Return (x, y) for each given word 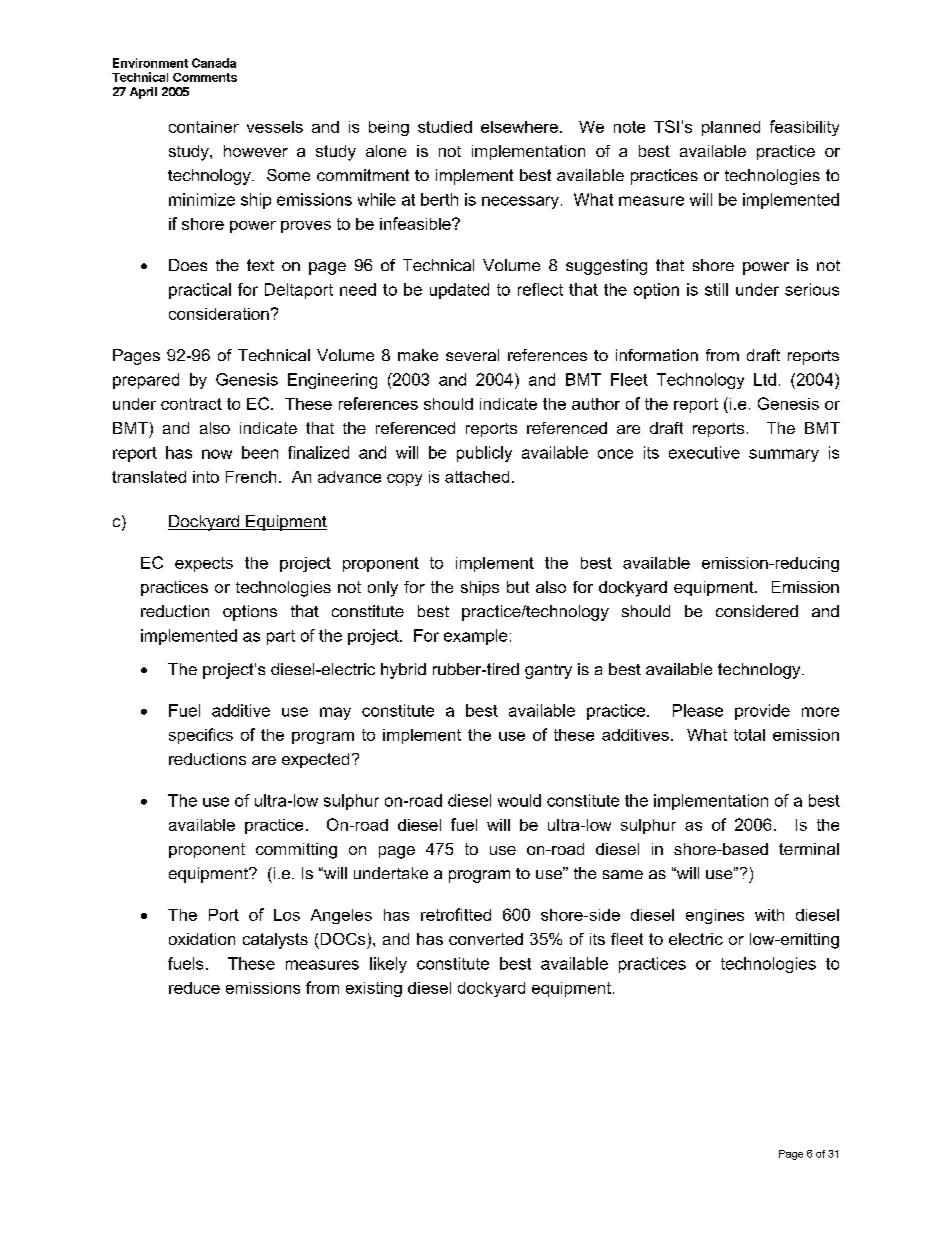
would (519, 800)
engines (715, 916)
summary (784, 455)
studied (445, 127)
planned (731, 128)
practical (200, 291)
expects (204, 564)
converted (486, 939)
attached (477, 477)
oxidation (202, 939)
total (749, 735)
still (716, 289)
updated (459, 291)
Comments (205, 77)
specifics (201, 736)
